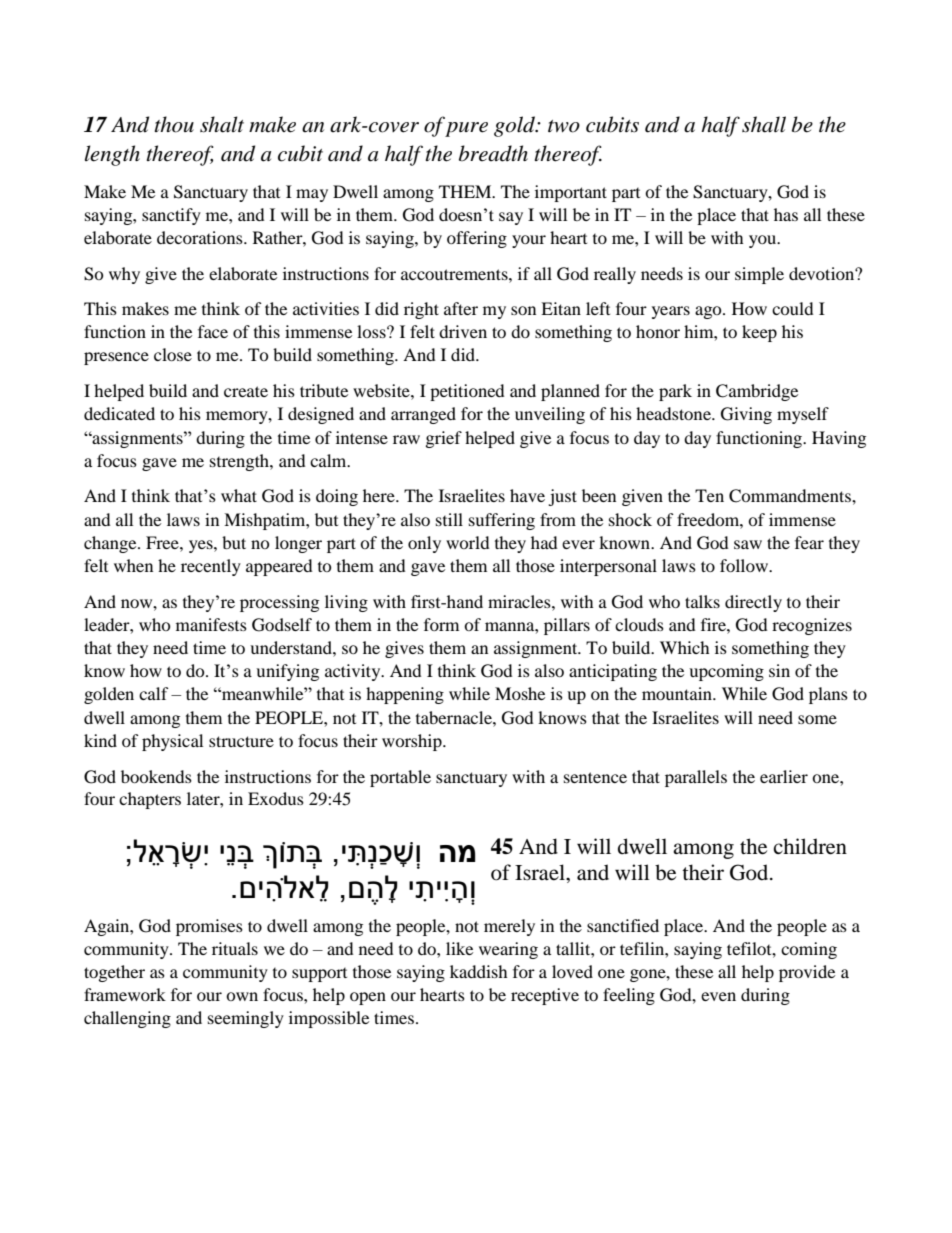  I want to click on calf, so click(154, 693).
